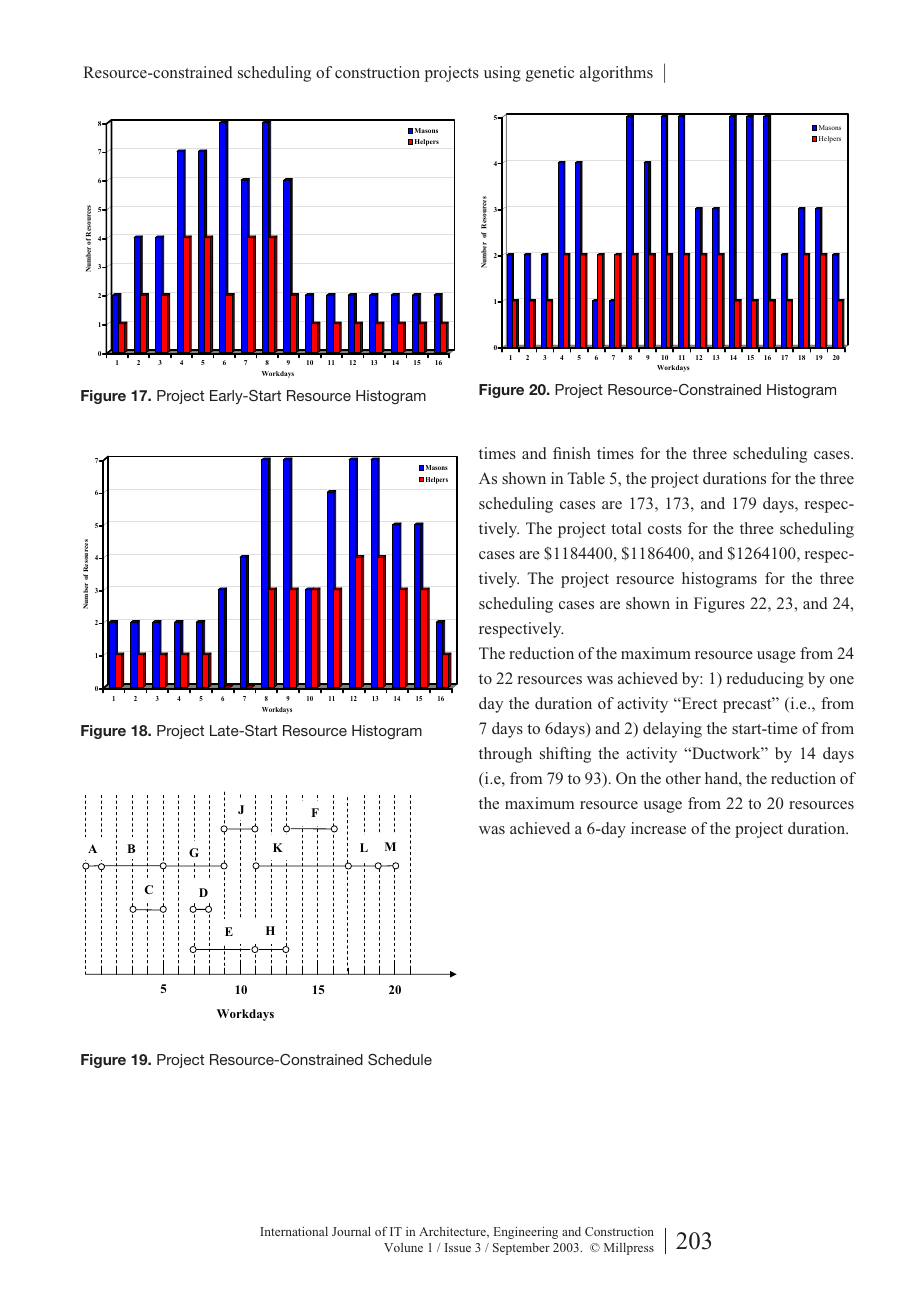  What do you see at coordinates (526, 1233) in the document?
I see `Engineering` at bounding box center [526, 1233].
